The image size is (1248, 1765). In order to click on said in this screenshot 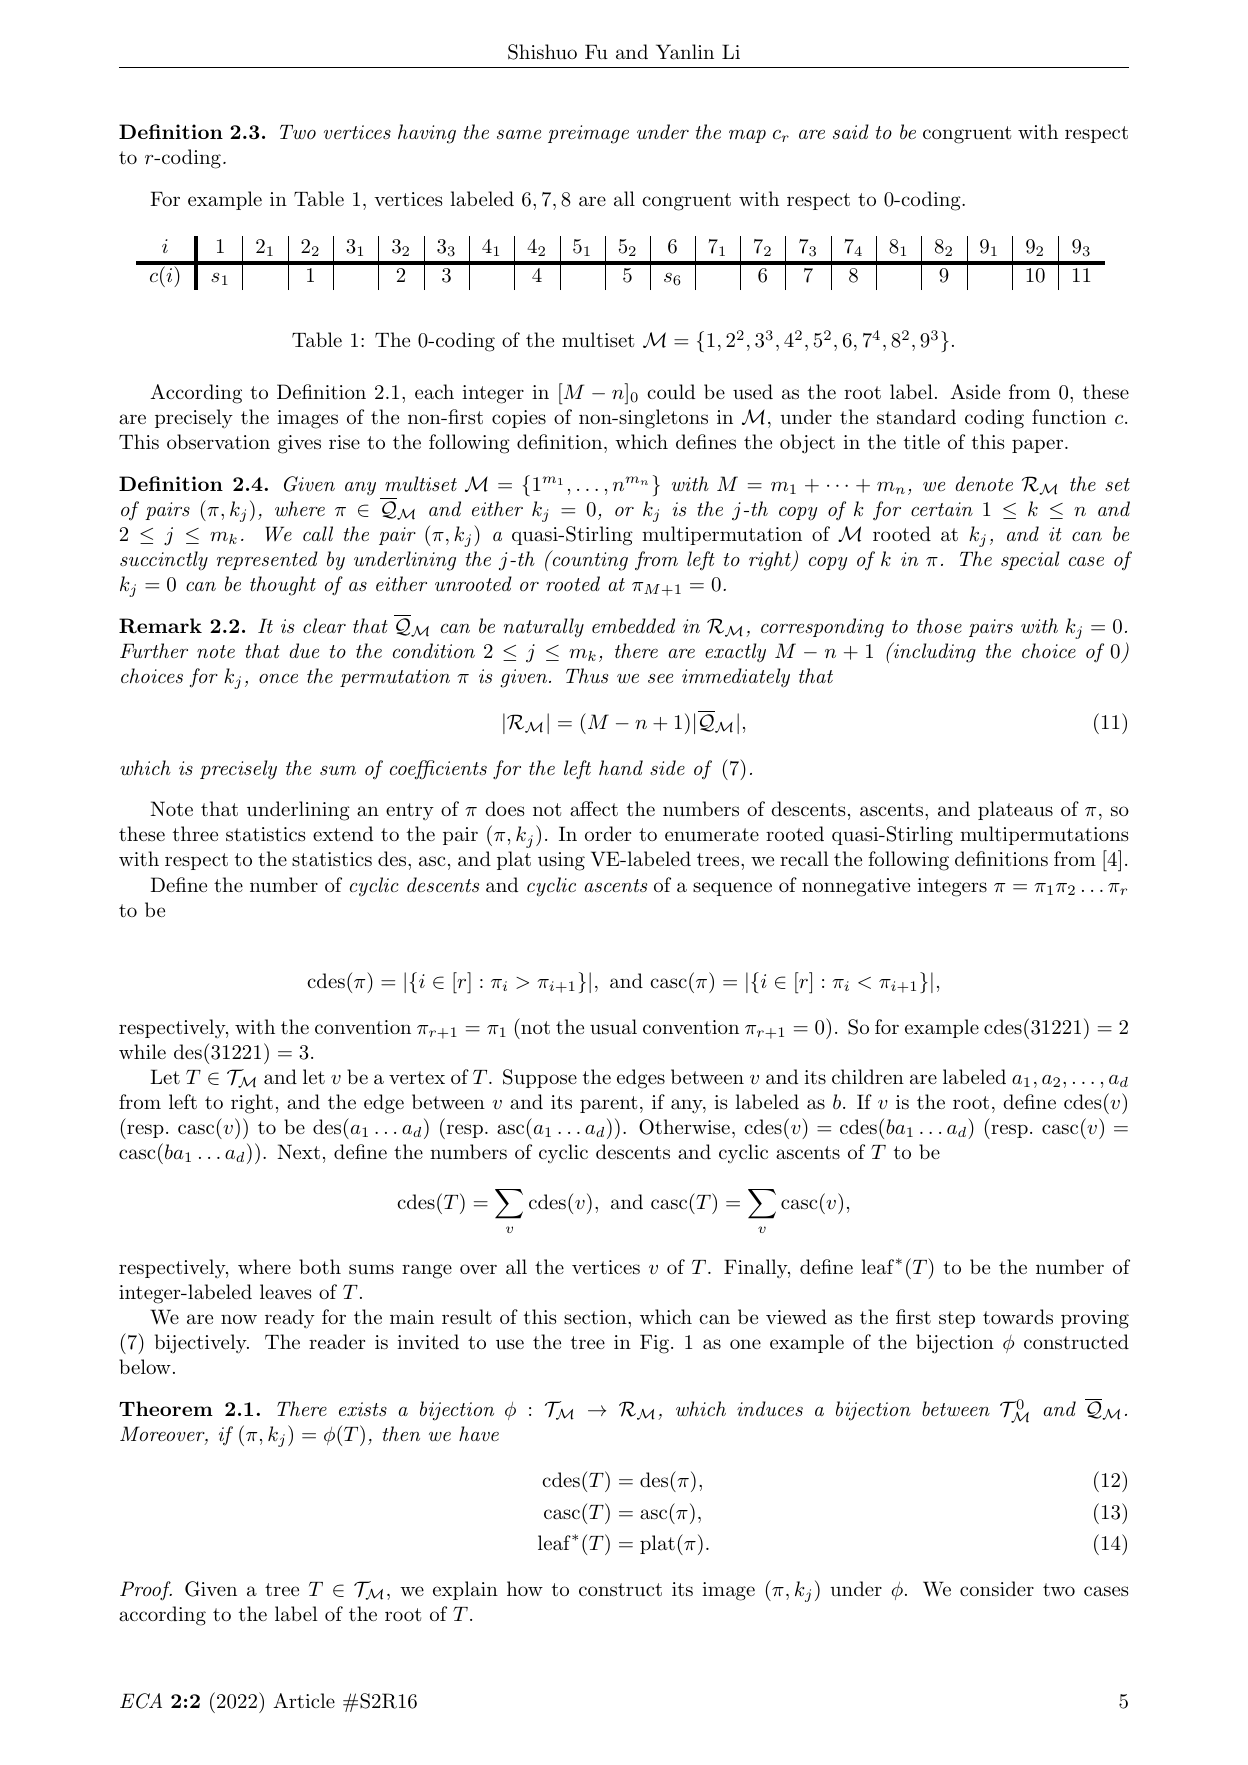, I will do `click(851, 132)`.
